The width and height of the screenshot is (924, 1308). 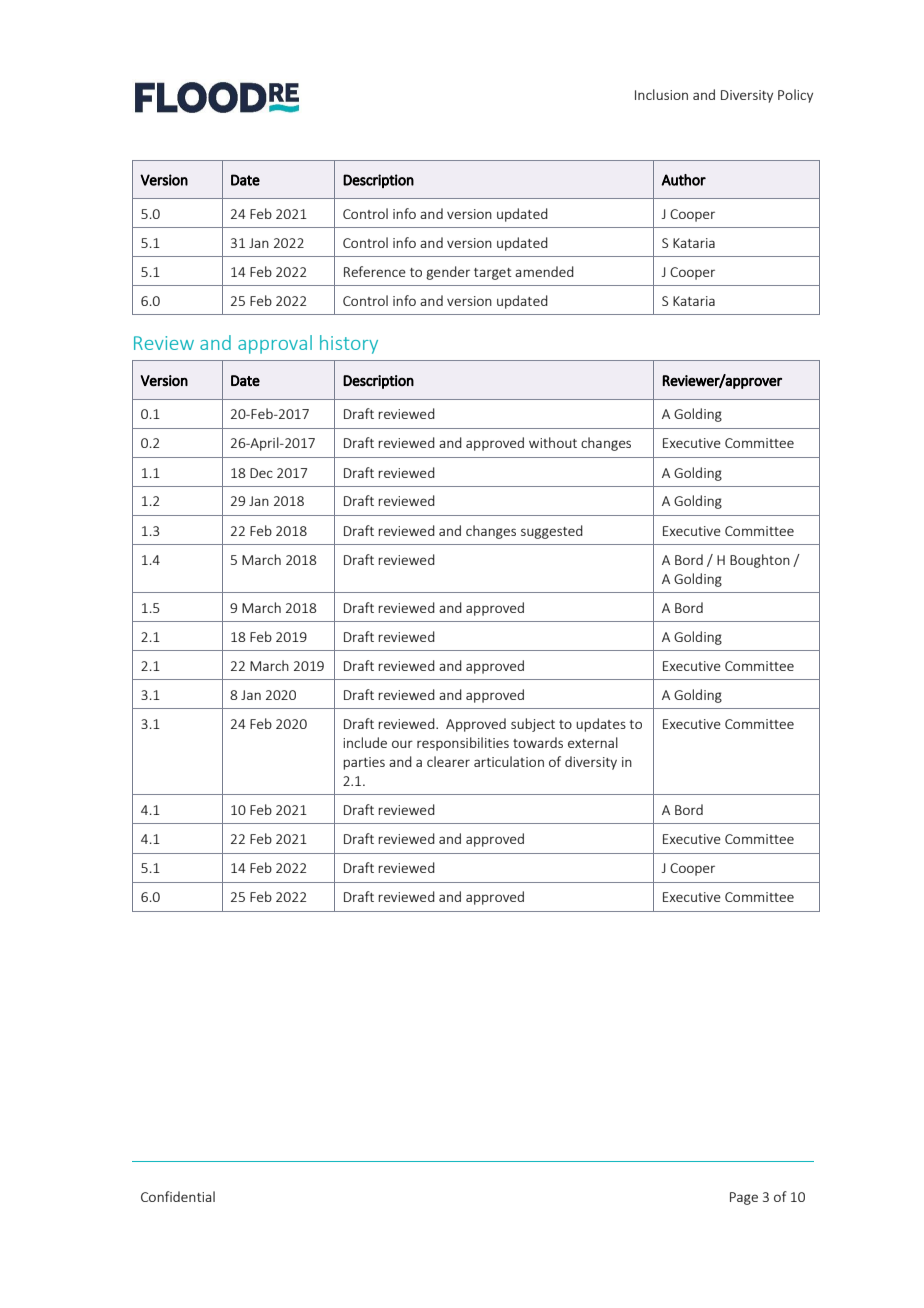 What do you see at coordinates (553, 442) in the screenshot?
I see `without` at bounding box center [553, 442].
